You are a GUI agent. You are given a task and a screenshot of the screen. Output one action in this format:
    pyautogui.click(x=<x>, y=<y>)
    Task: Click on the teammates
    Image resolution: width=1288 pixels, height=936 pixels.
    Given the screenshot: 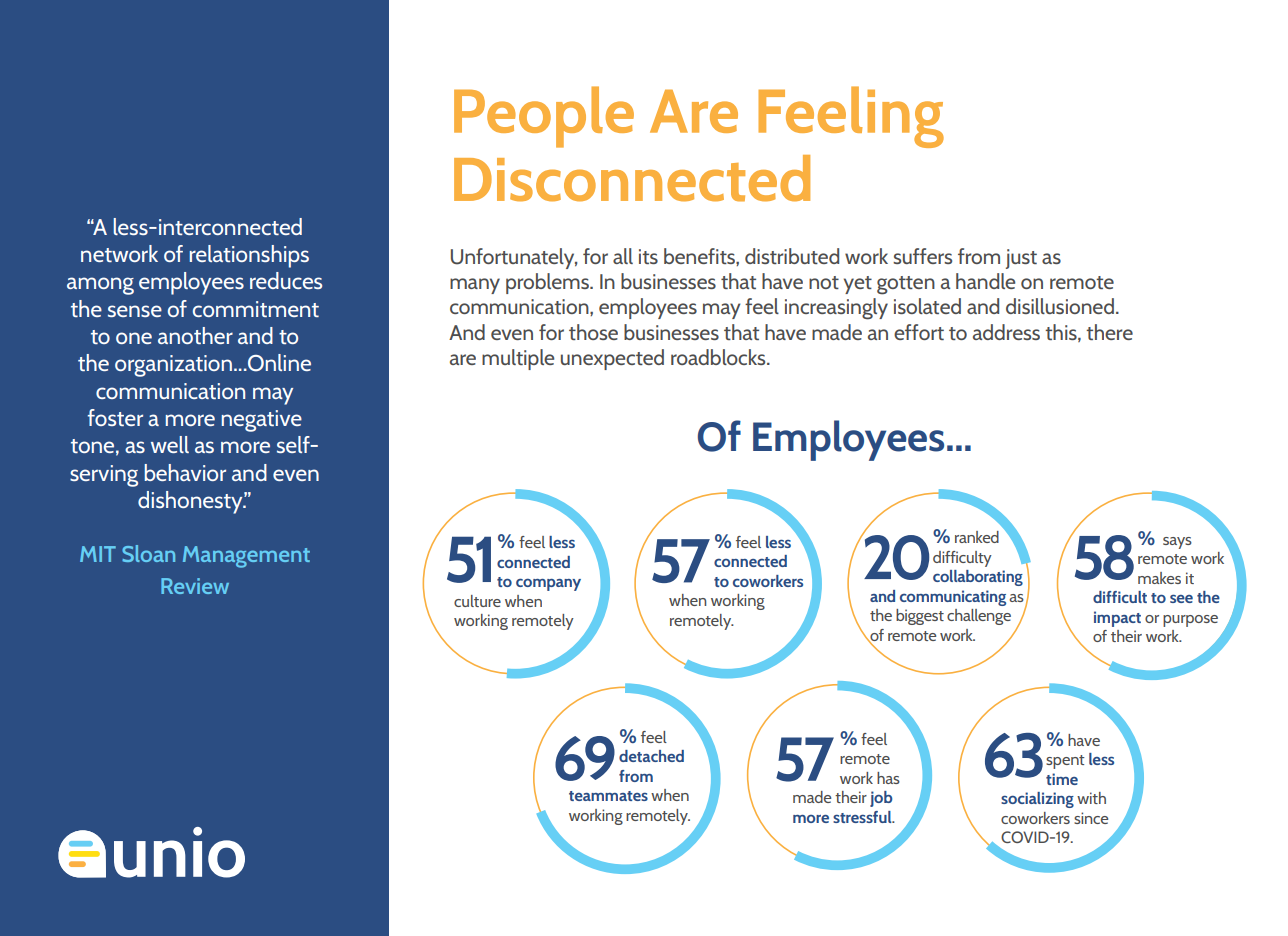 What is the action you would take?
    pyautogui.click(x=608, y=796)
